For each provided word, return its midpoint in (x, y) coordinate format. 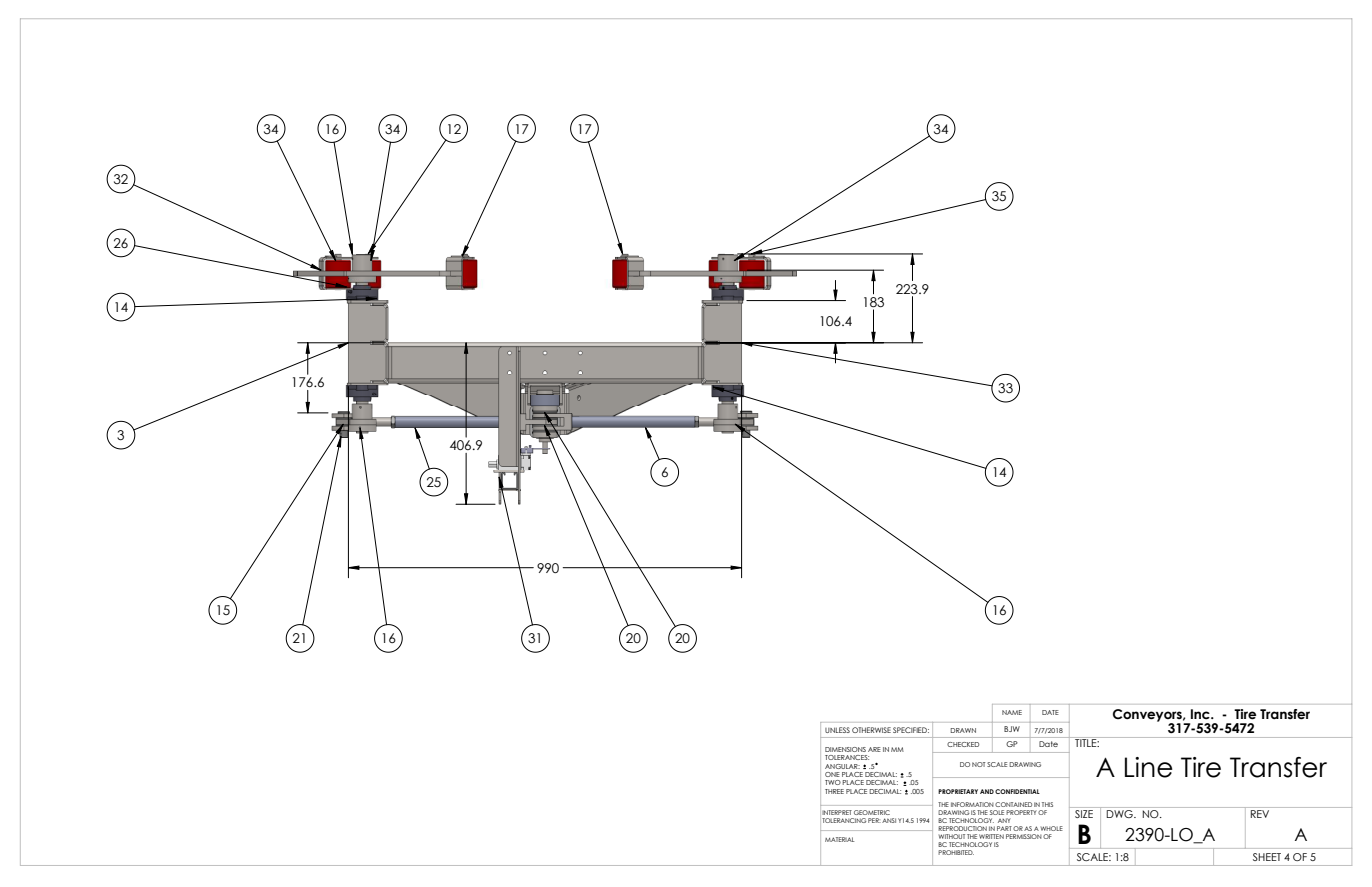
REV (1260, 814)
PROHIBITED (956, 852)
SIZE (1084, 814)
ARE (874, 749)
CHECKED (963, 744)
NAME (1012, 712)
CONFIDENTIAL (1017, 791)
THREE (834, 791)
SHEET (1267, 857)
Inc (1201, 714)
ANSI (889, 820)
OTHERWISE (871, 730)
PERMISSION (1024, 836)
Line (1149, 767)
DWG (1121, 814)
